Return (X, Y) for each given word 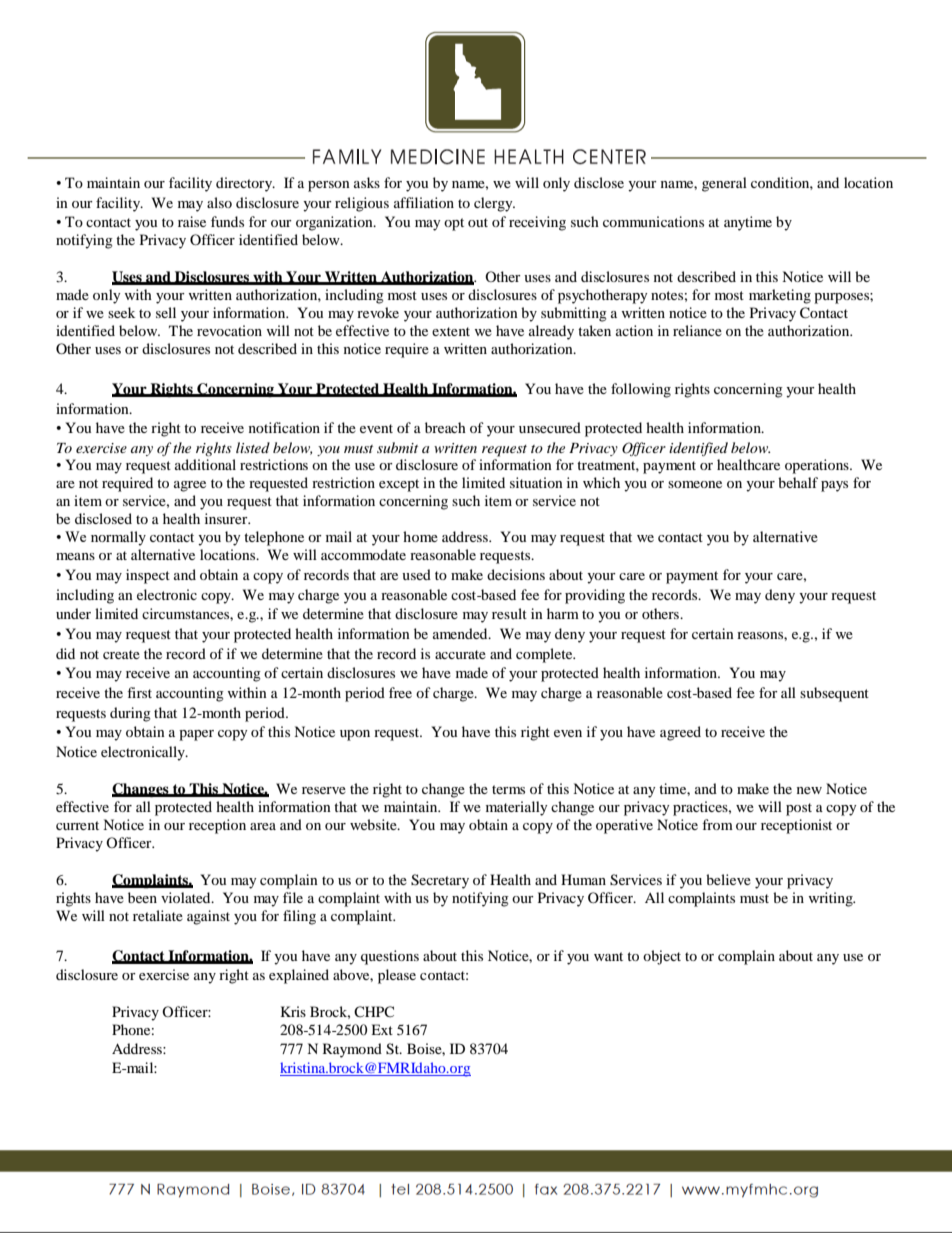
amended (461, 633)
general (724, 184)
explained (299, 976)
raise (192, 221)
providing (595, 596)
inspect (148, 576)
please (397, 976)
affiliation (424, 202)
